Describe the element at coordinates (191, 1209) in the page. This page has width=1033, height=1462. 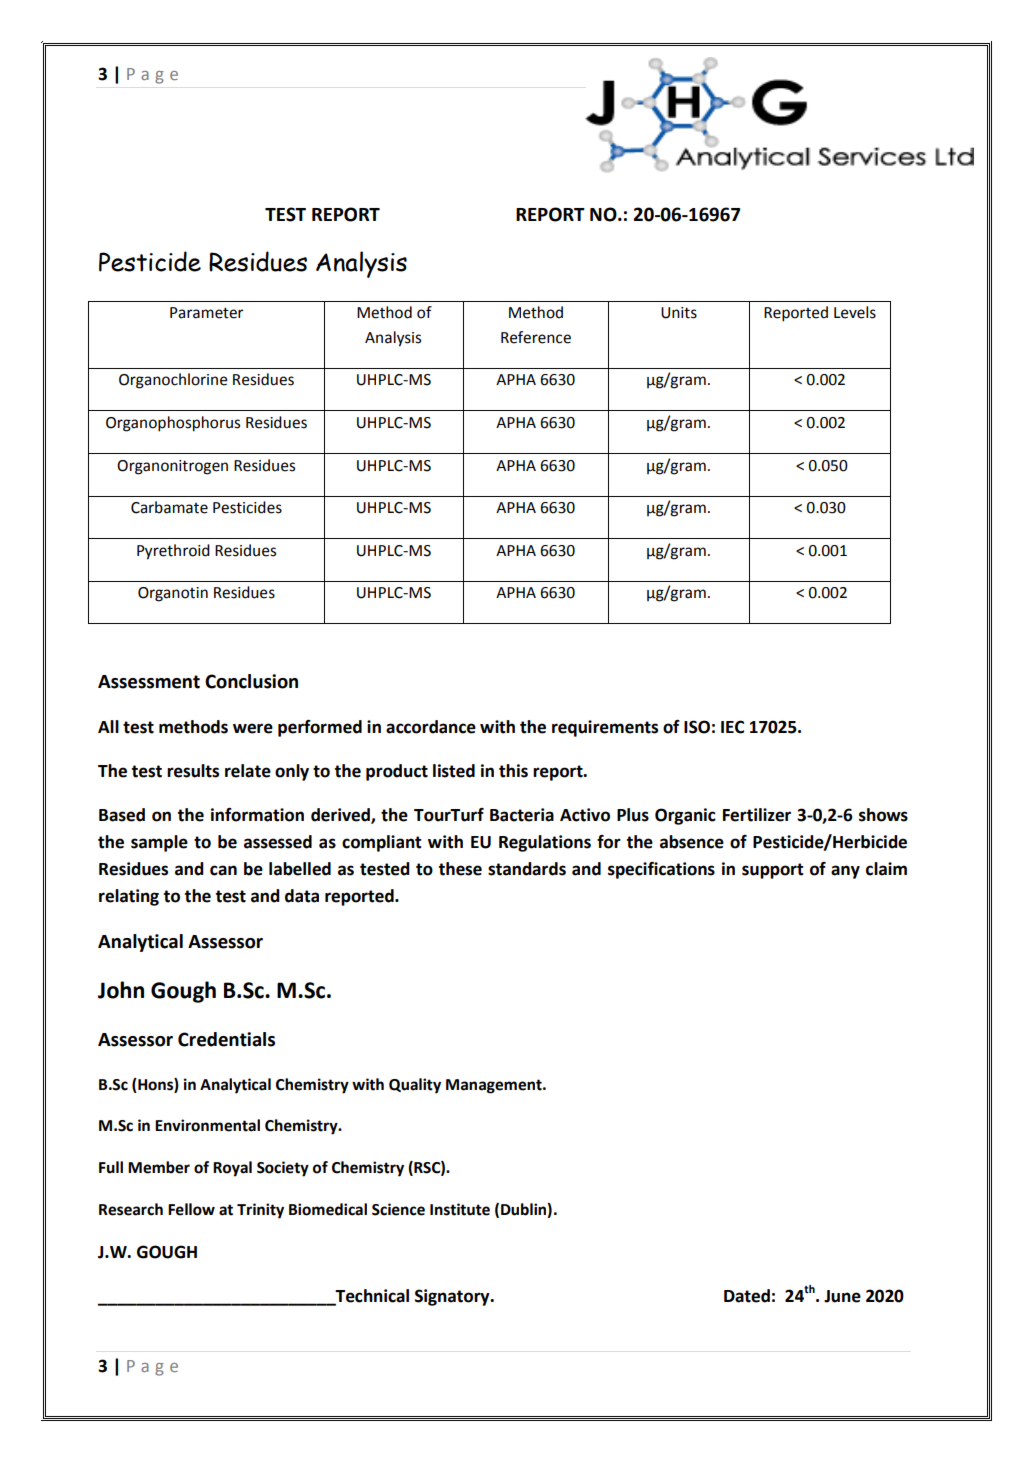
I see `Fellow` at that location.
